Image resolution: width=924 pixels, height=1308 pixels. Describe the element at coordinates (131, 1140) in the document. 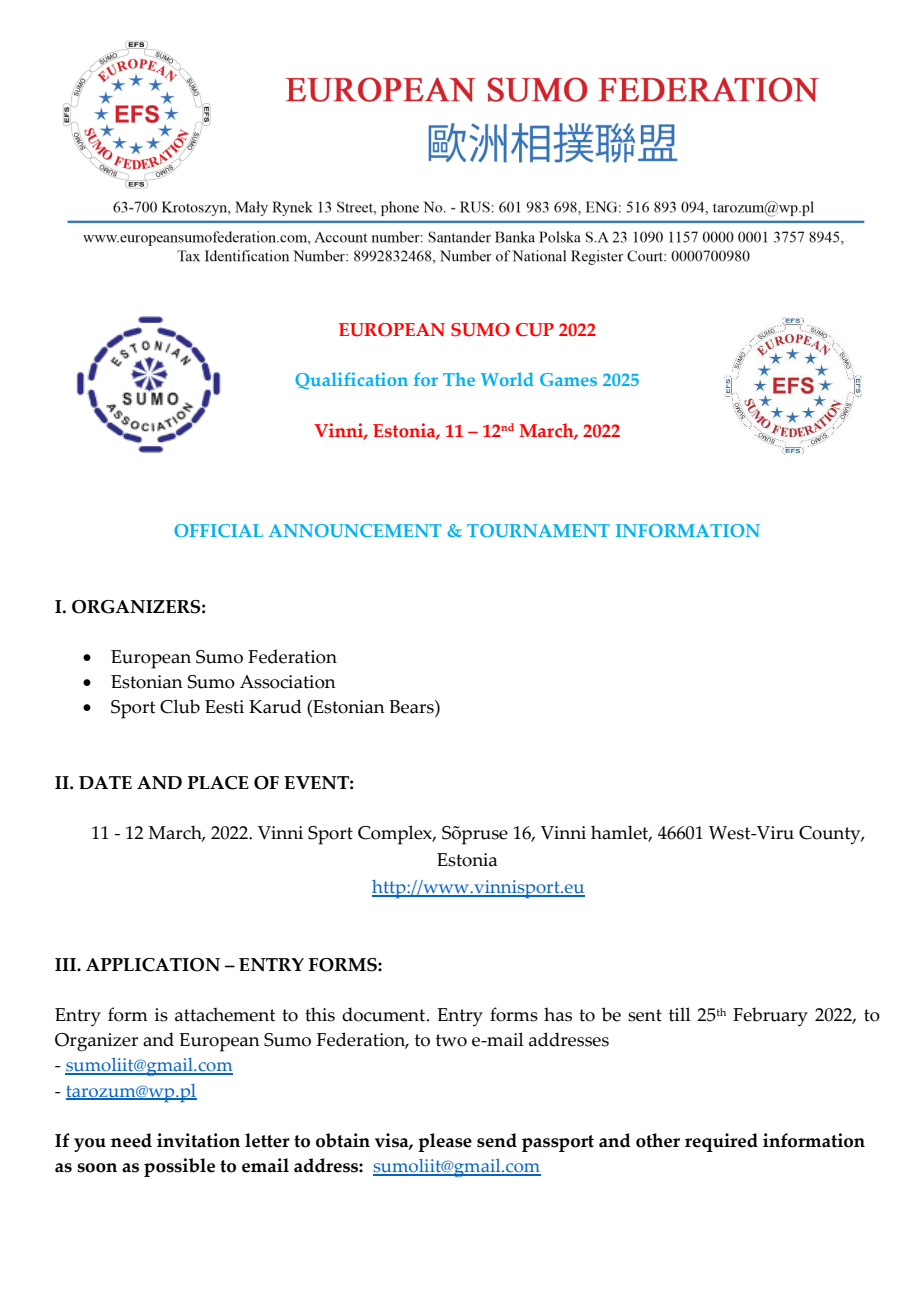

I see `need` at that location.
